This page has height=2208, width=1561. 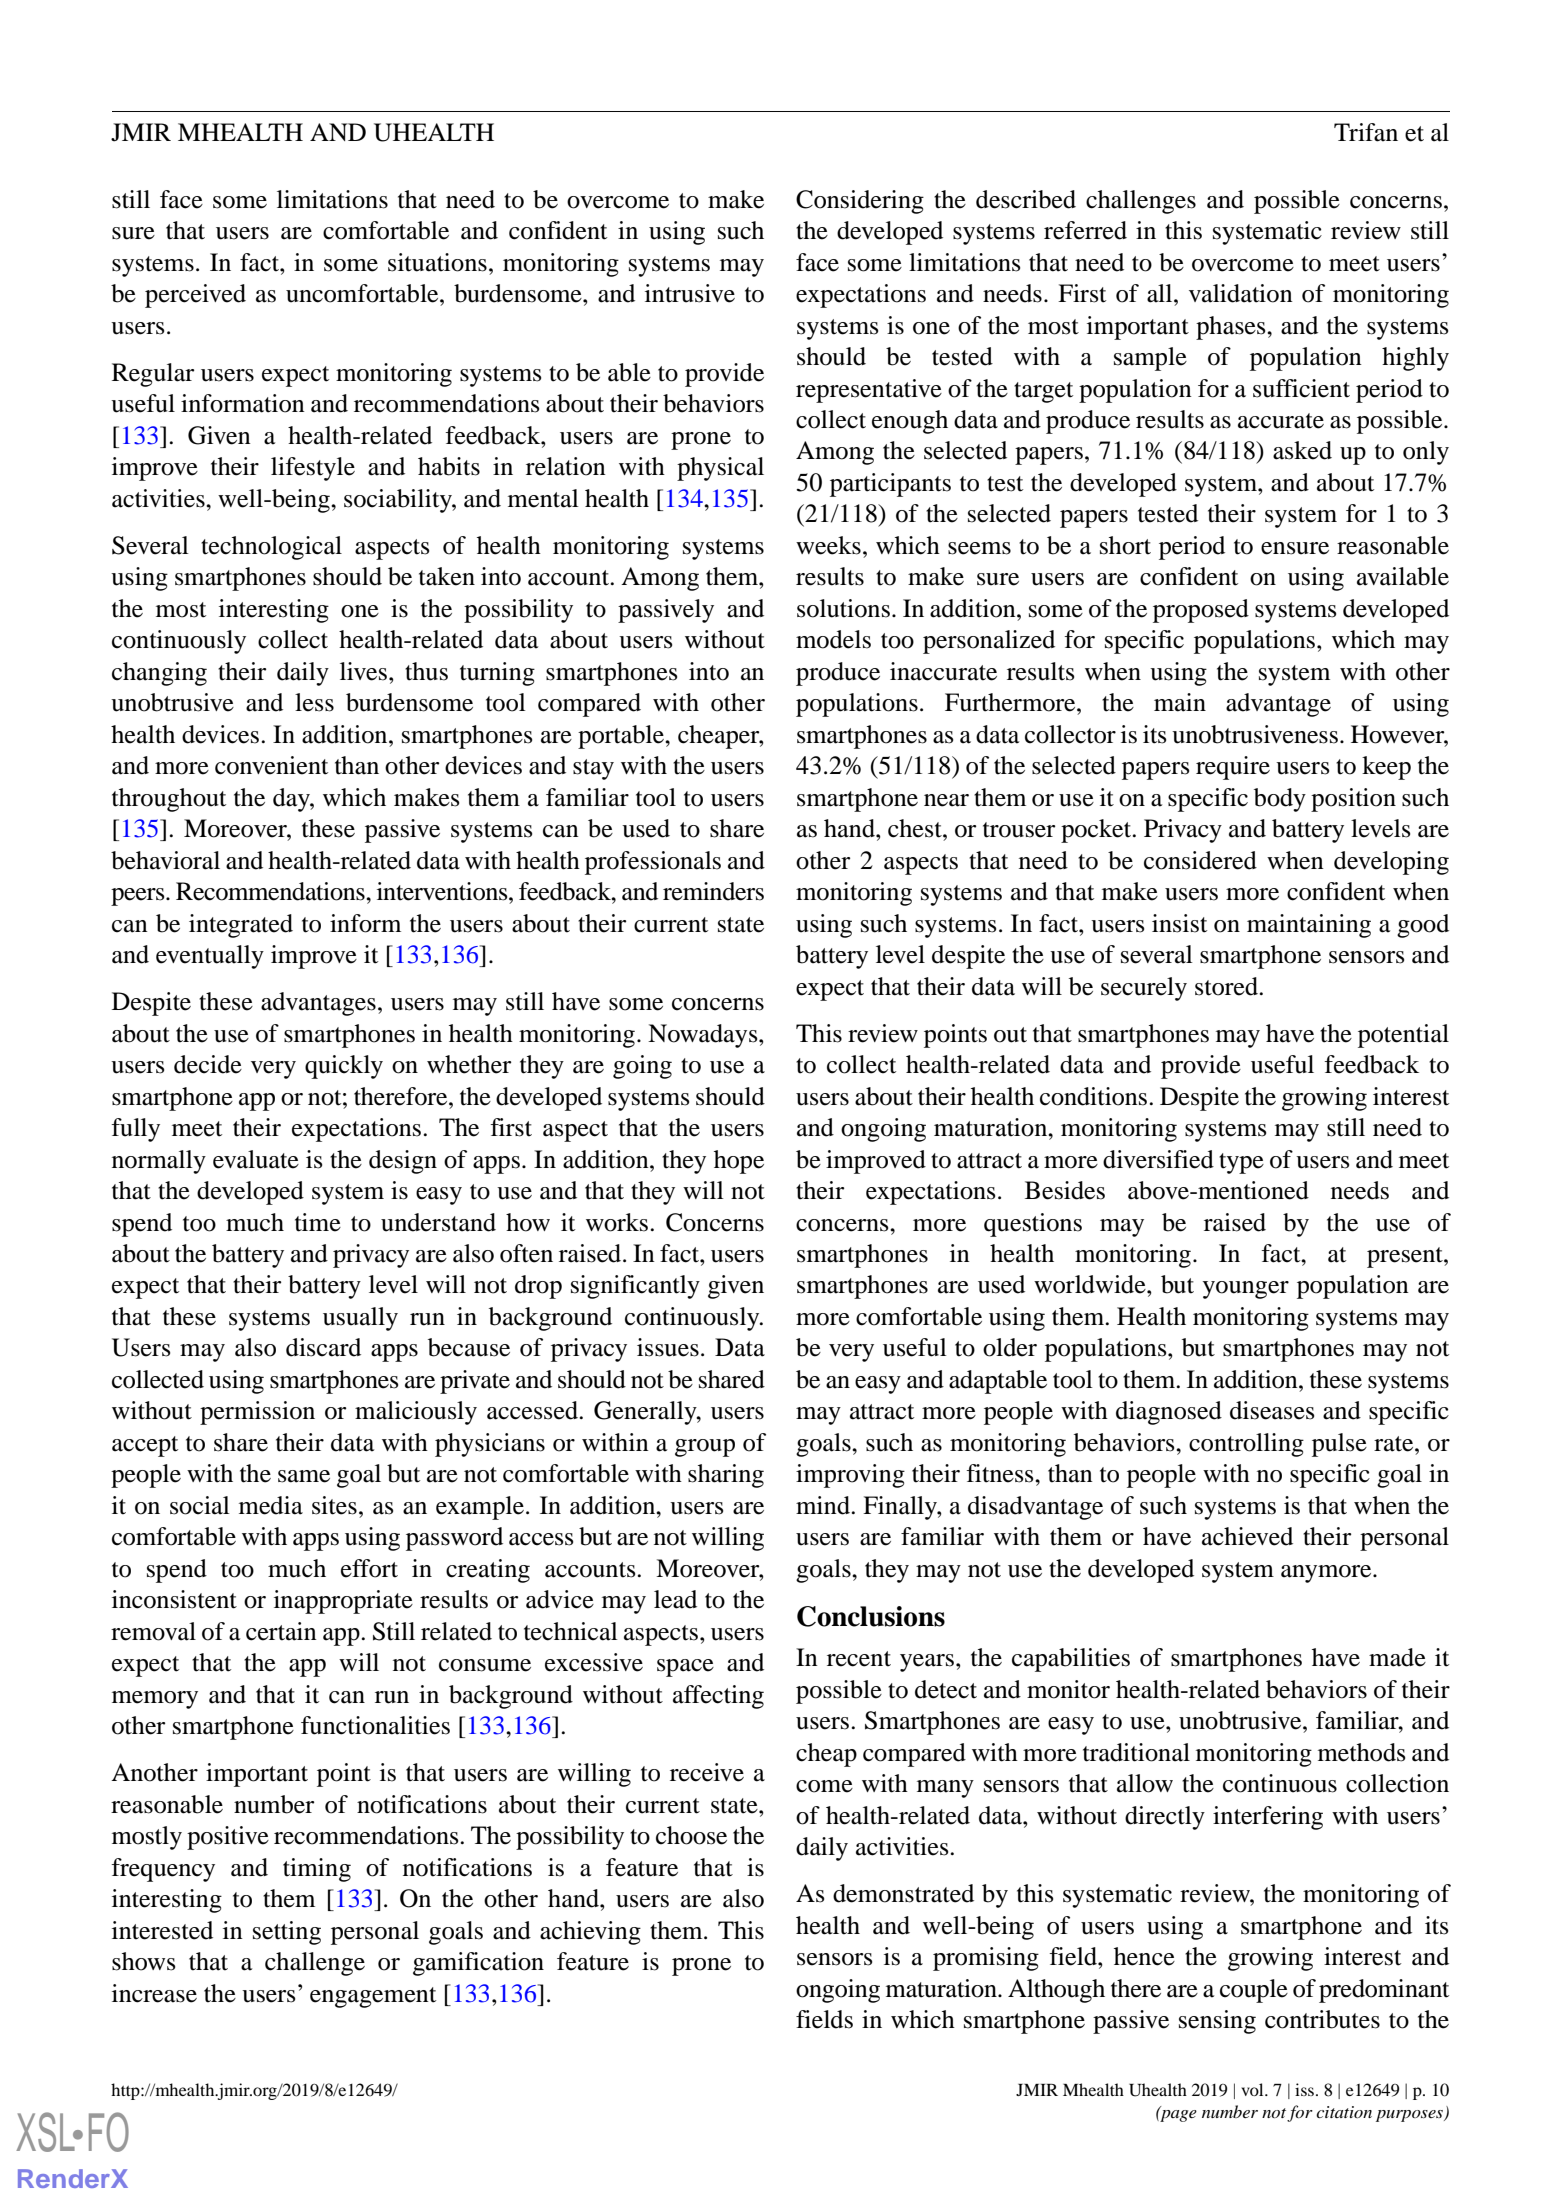 I want to click on validation, so click(x=1241, y=293).
